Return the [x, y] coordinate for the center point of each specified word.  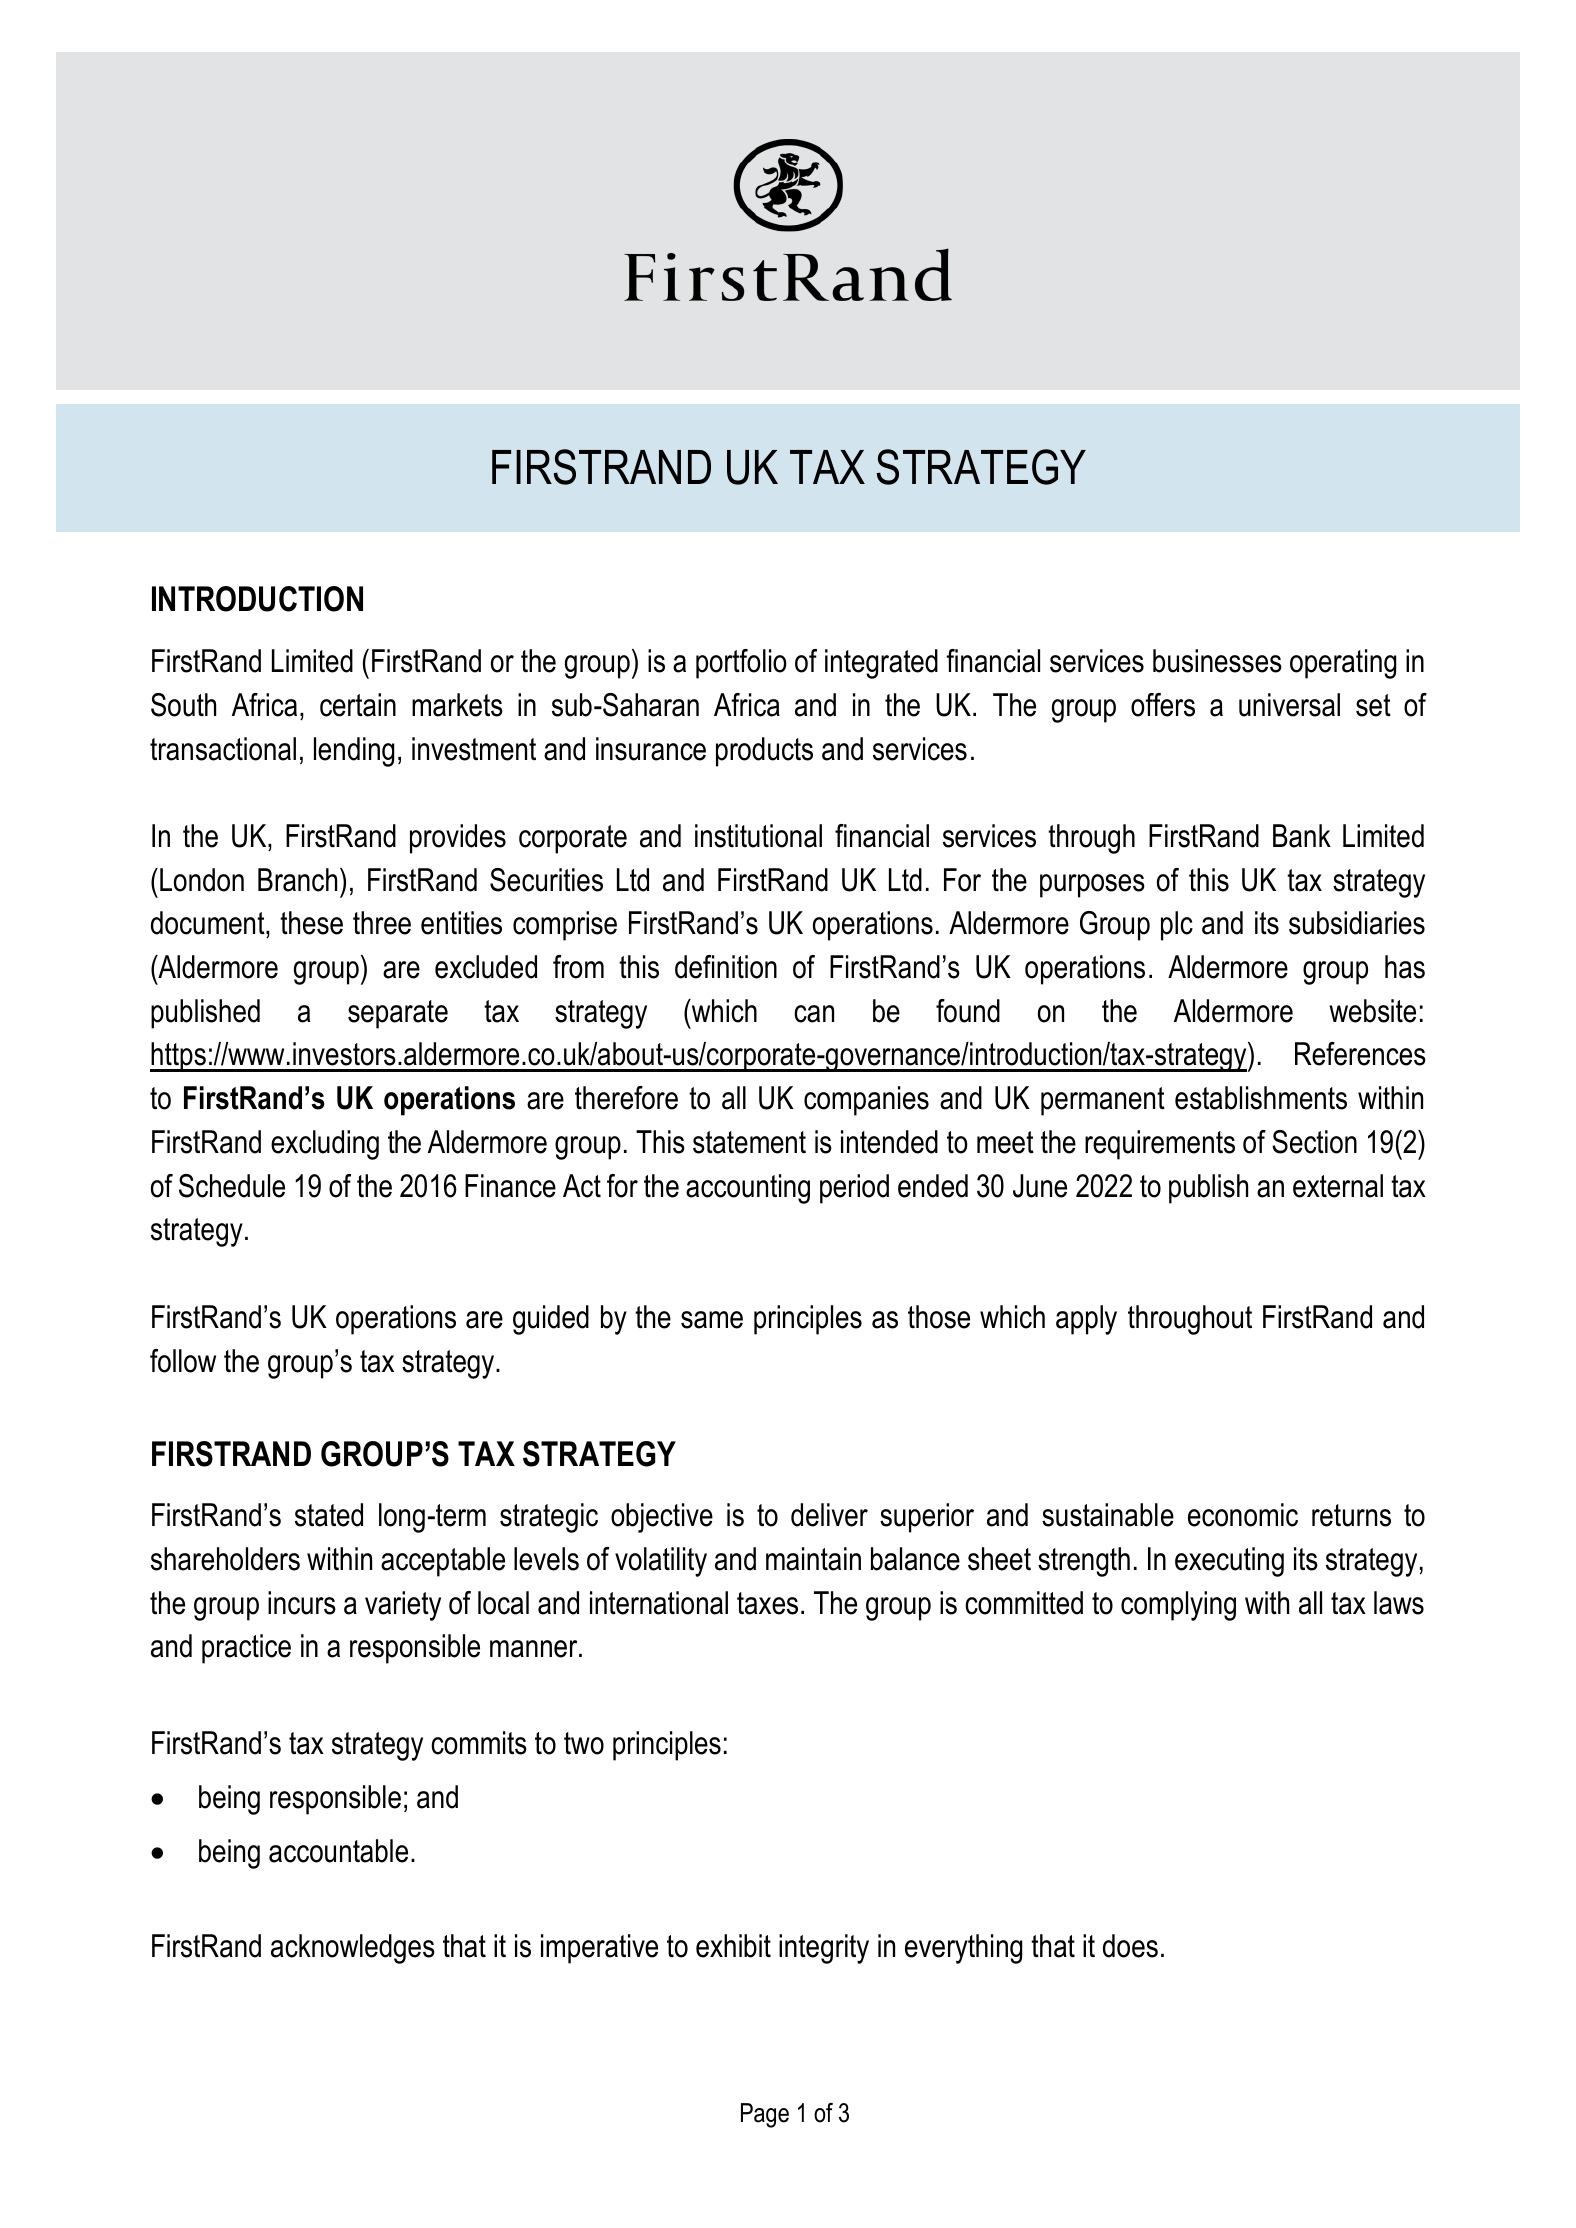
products [764, 752]
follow [183, 1361]
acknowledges [353, 1949]
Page [765, 2115]
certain [358, 705]
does [1130, 1946]
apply [1086, 1320]
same [712, 1320]
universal [1289, 705]
